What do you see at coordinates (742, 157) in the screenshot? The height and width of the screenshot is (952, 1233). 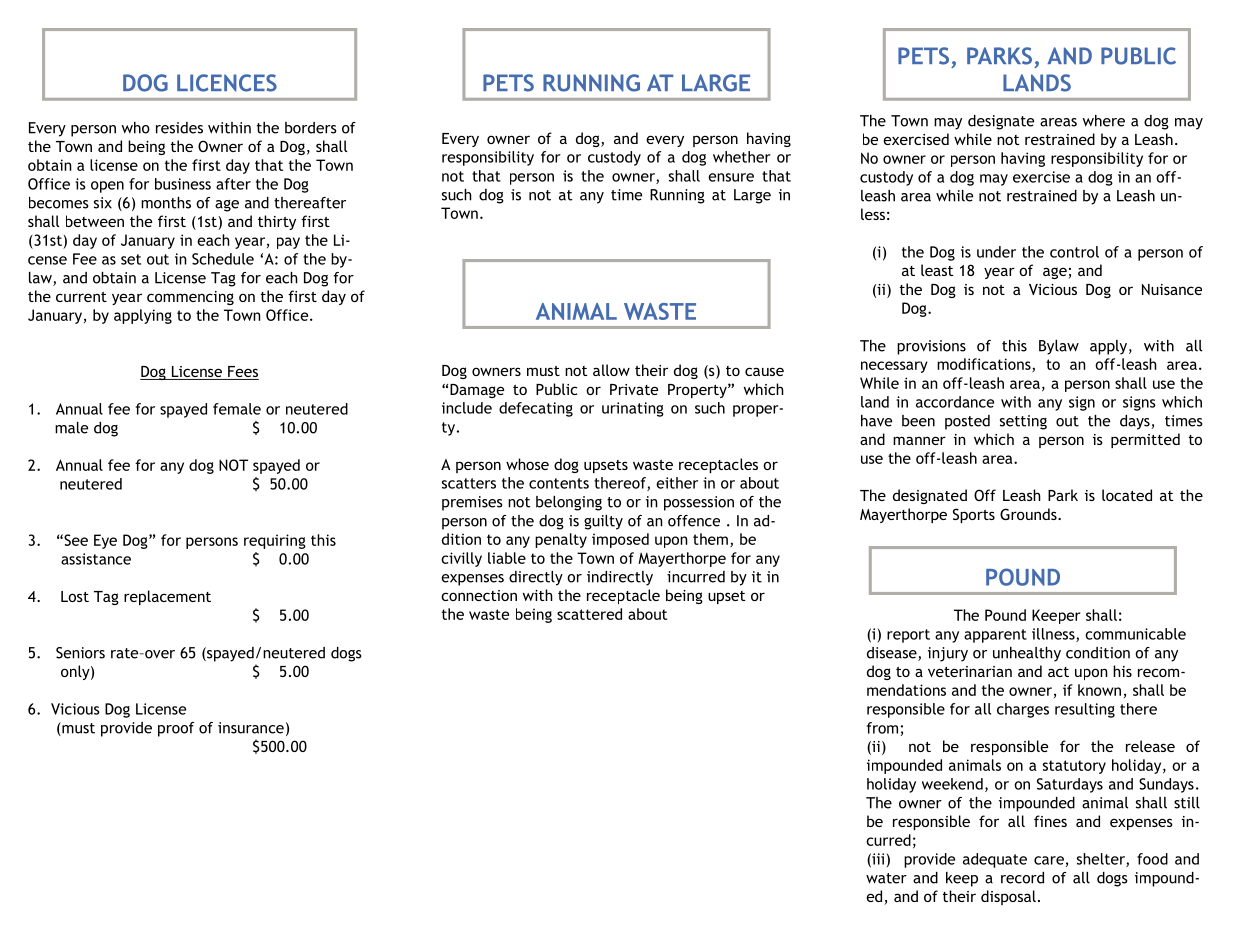 I see `whether` at bounding box center [742, 157].
